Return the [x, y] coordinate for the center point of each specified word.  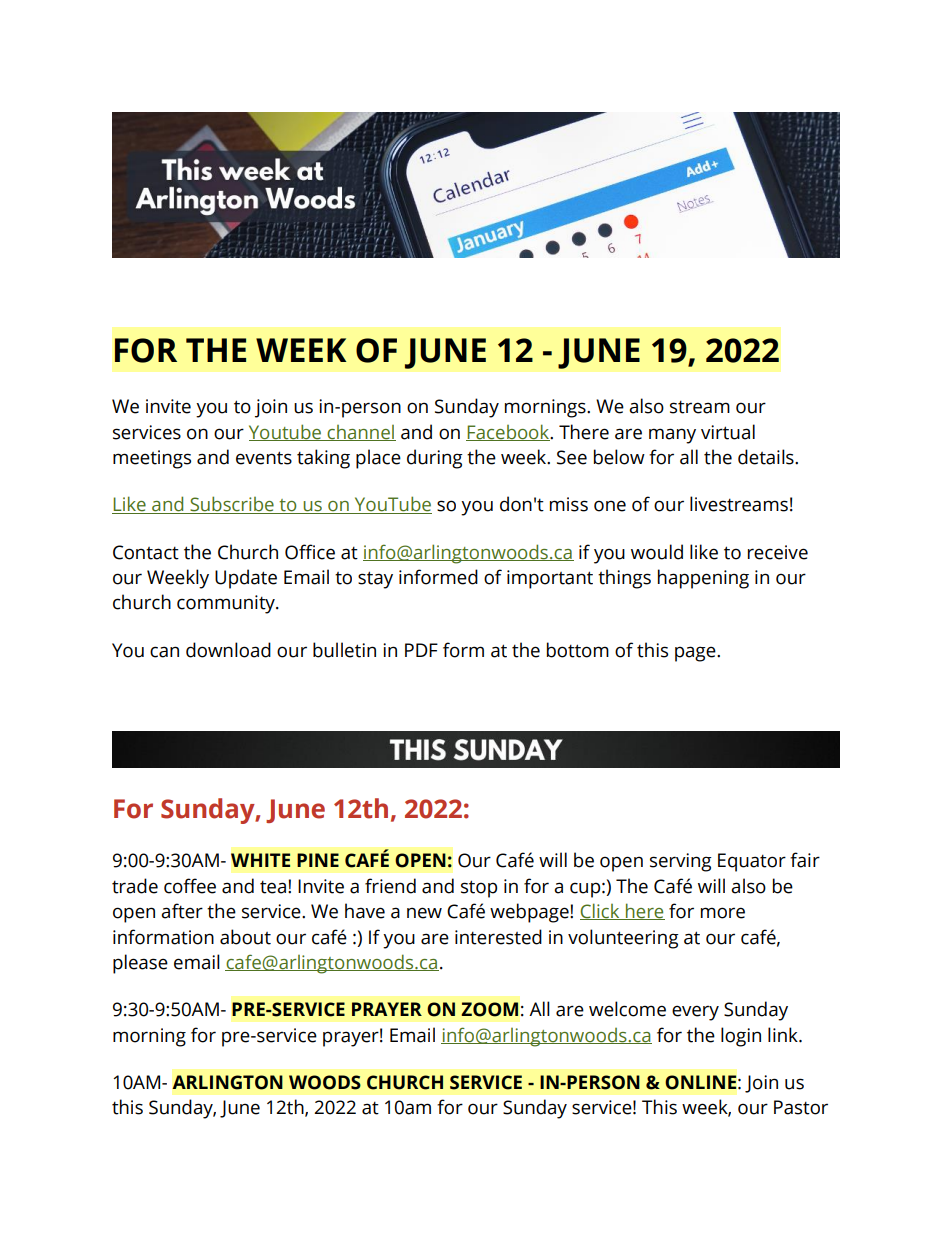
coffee [190, 886]
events [264, 458]
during [435, 459]
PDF [421, 650]
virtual [728, 432]
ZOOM [489, 1009]
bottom [578, 650]
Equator [752, 862]
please [140, 964]
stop [479, 889]
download [228, 650]
